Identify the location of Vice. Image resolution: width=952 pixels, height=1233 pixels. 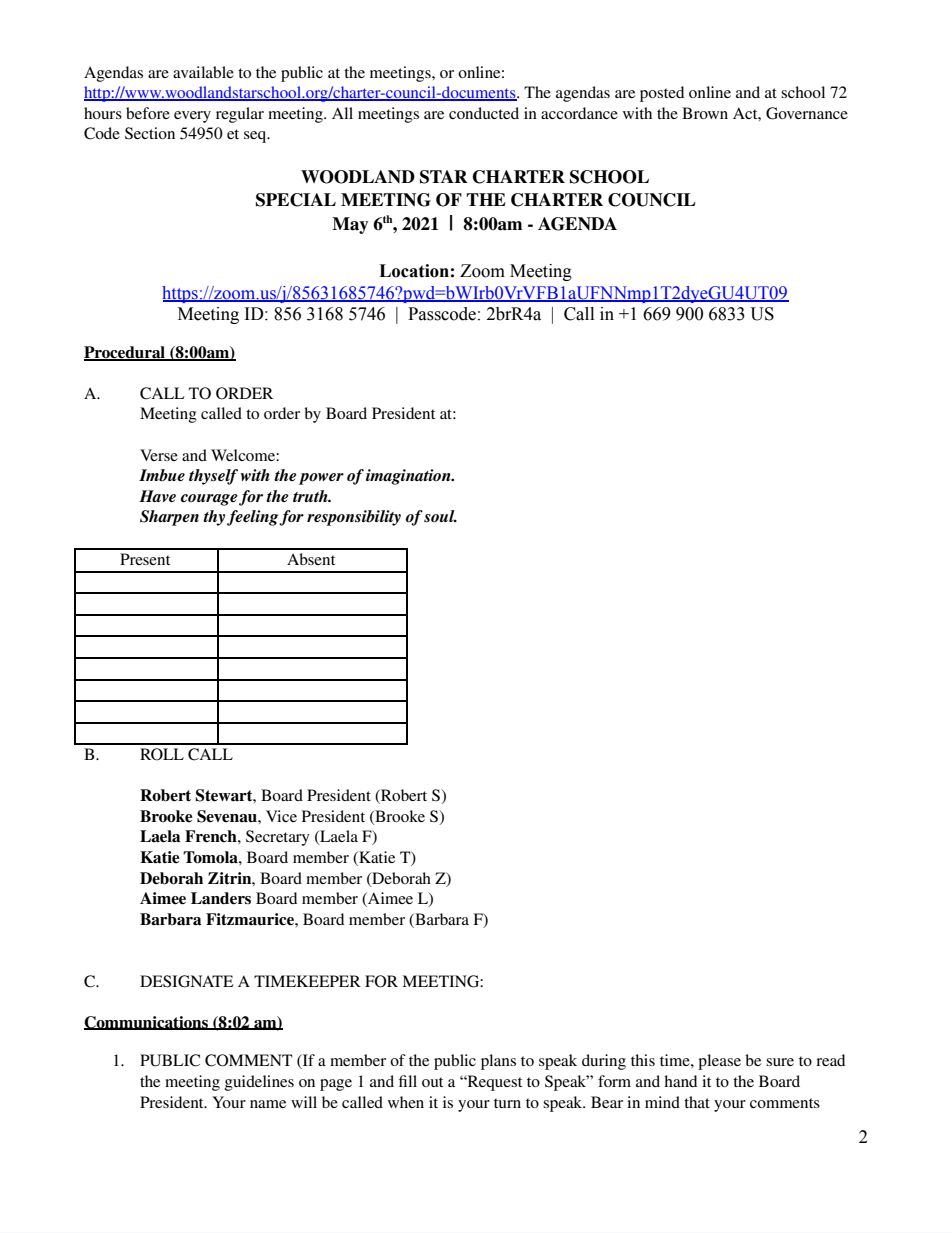
(281, 816).
